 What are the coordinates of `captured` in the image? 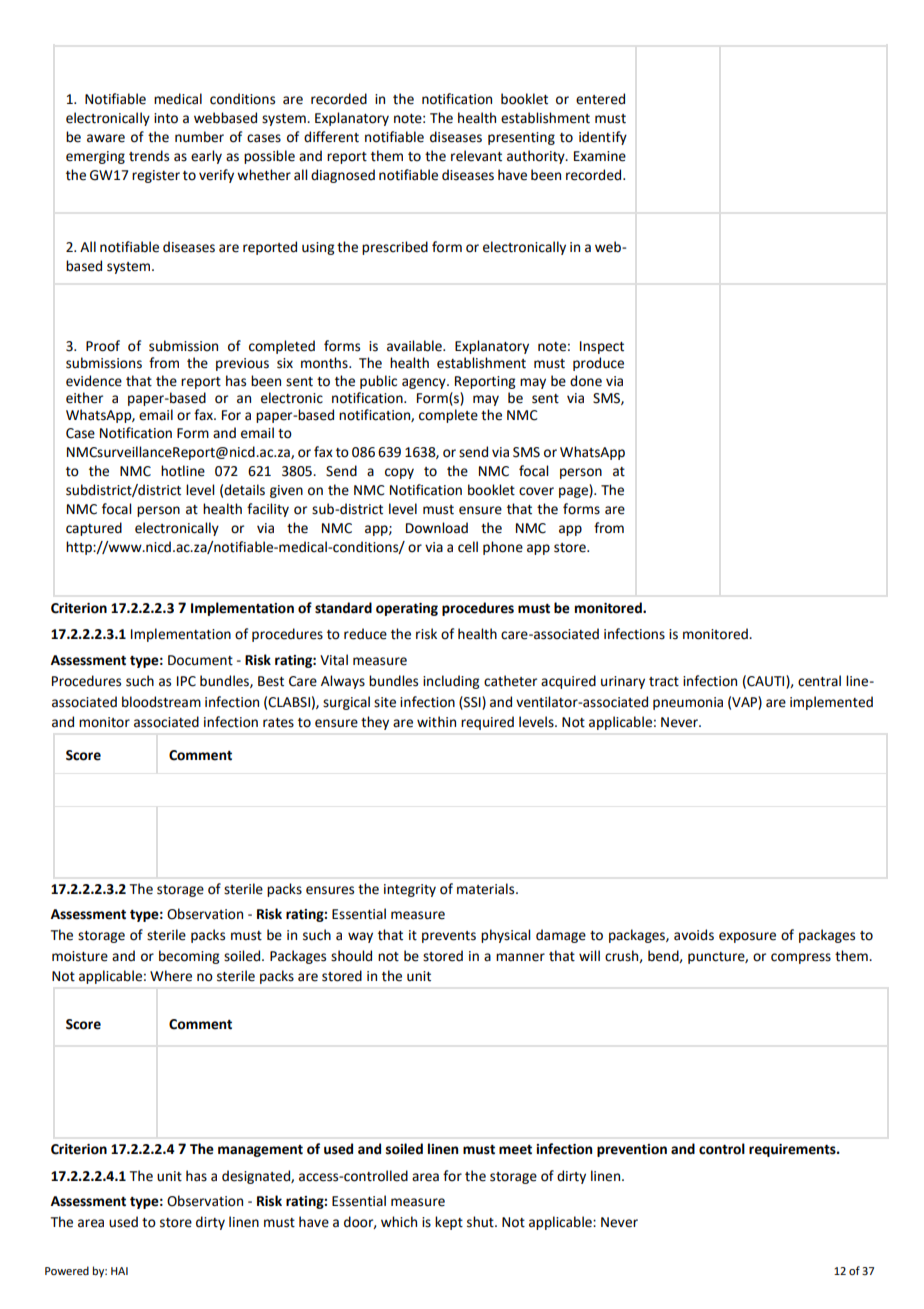 It's located at (94, 529).
